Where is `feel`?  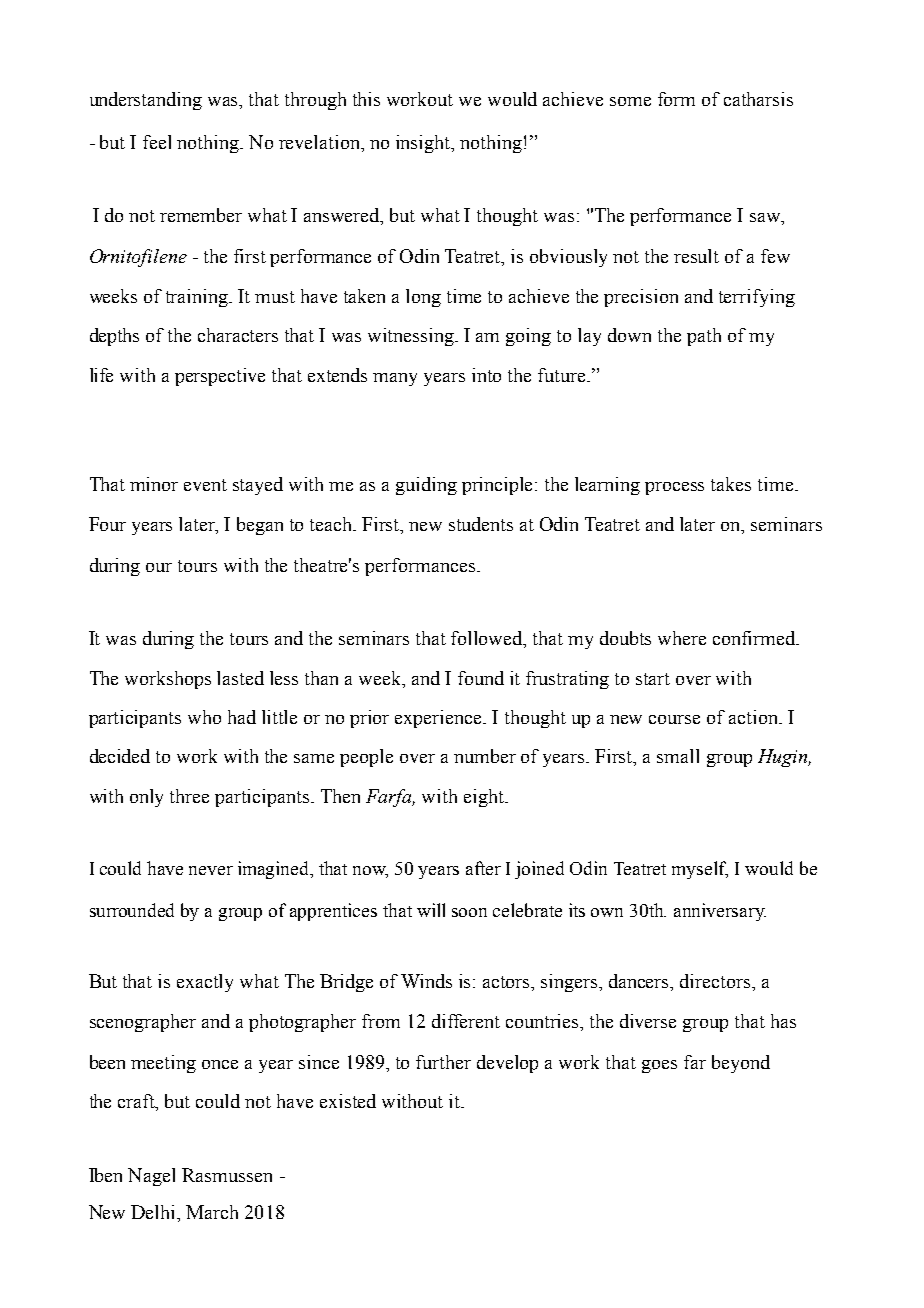
feel is located at coordinates (157, 142).
